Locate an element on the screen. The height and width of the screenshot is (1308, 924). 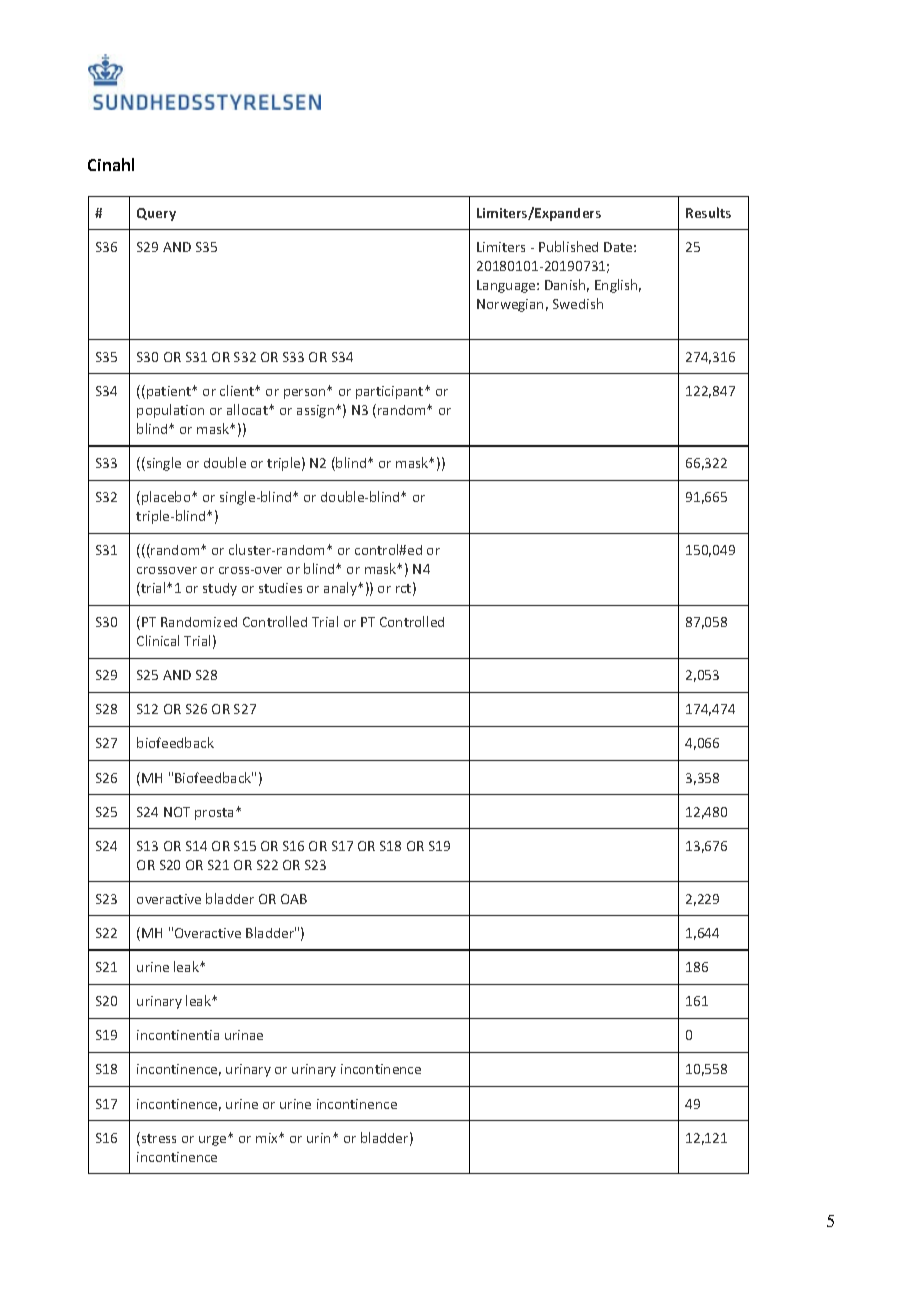
stress is located at coordinates (159, 1138).
